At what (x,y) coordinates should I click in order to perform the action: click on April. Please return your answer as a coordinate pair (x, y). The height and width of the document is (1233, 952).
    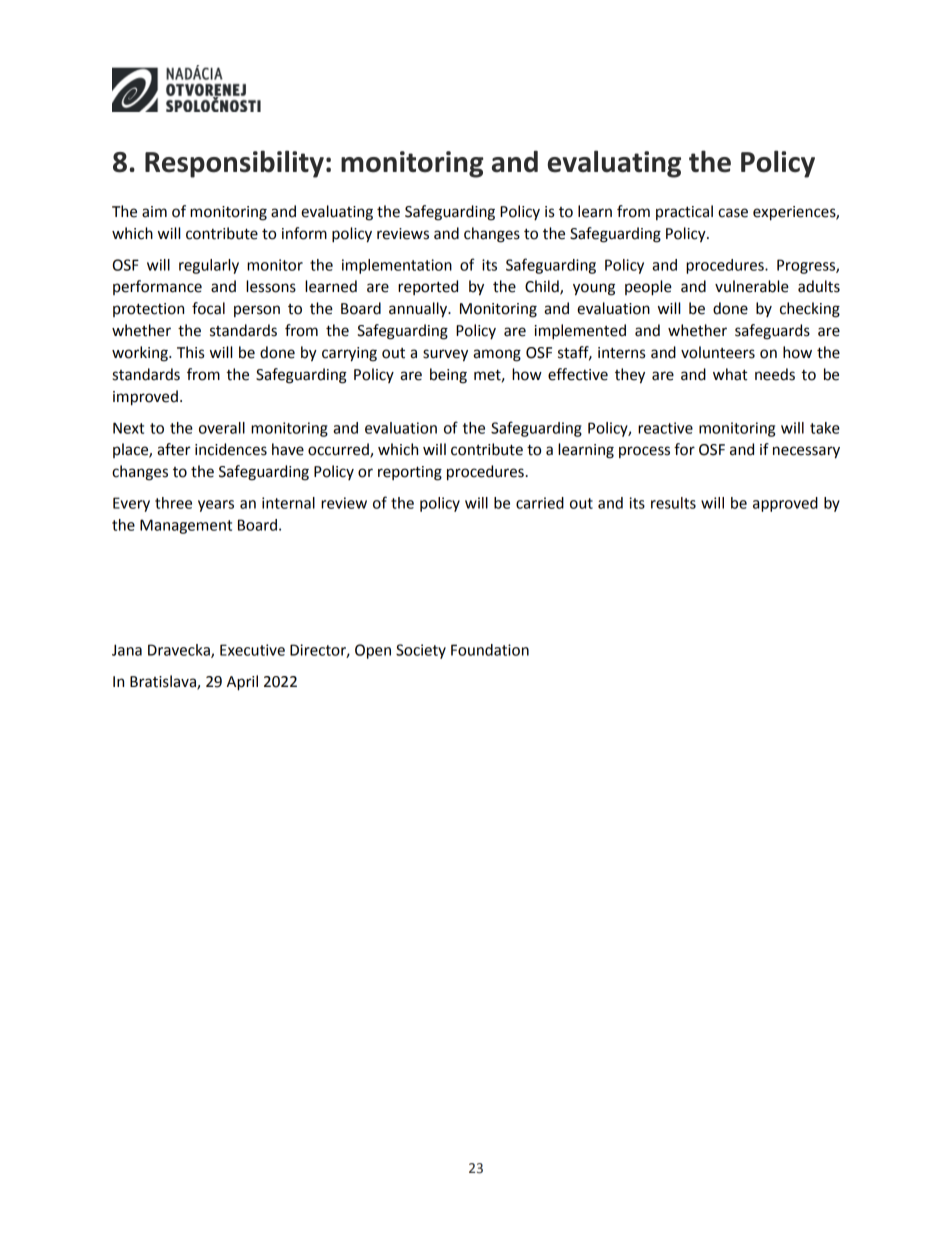
    Looking at the image, I should click on (242, 683).
